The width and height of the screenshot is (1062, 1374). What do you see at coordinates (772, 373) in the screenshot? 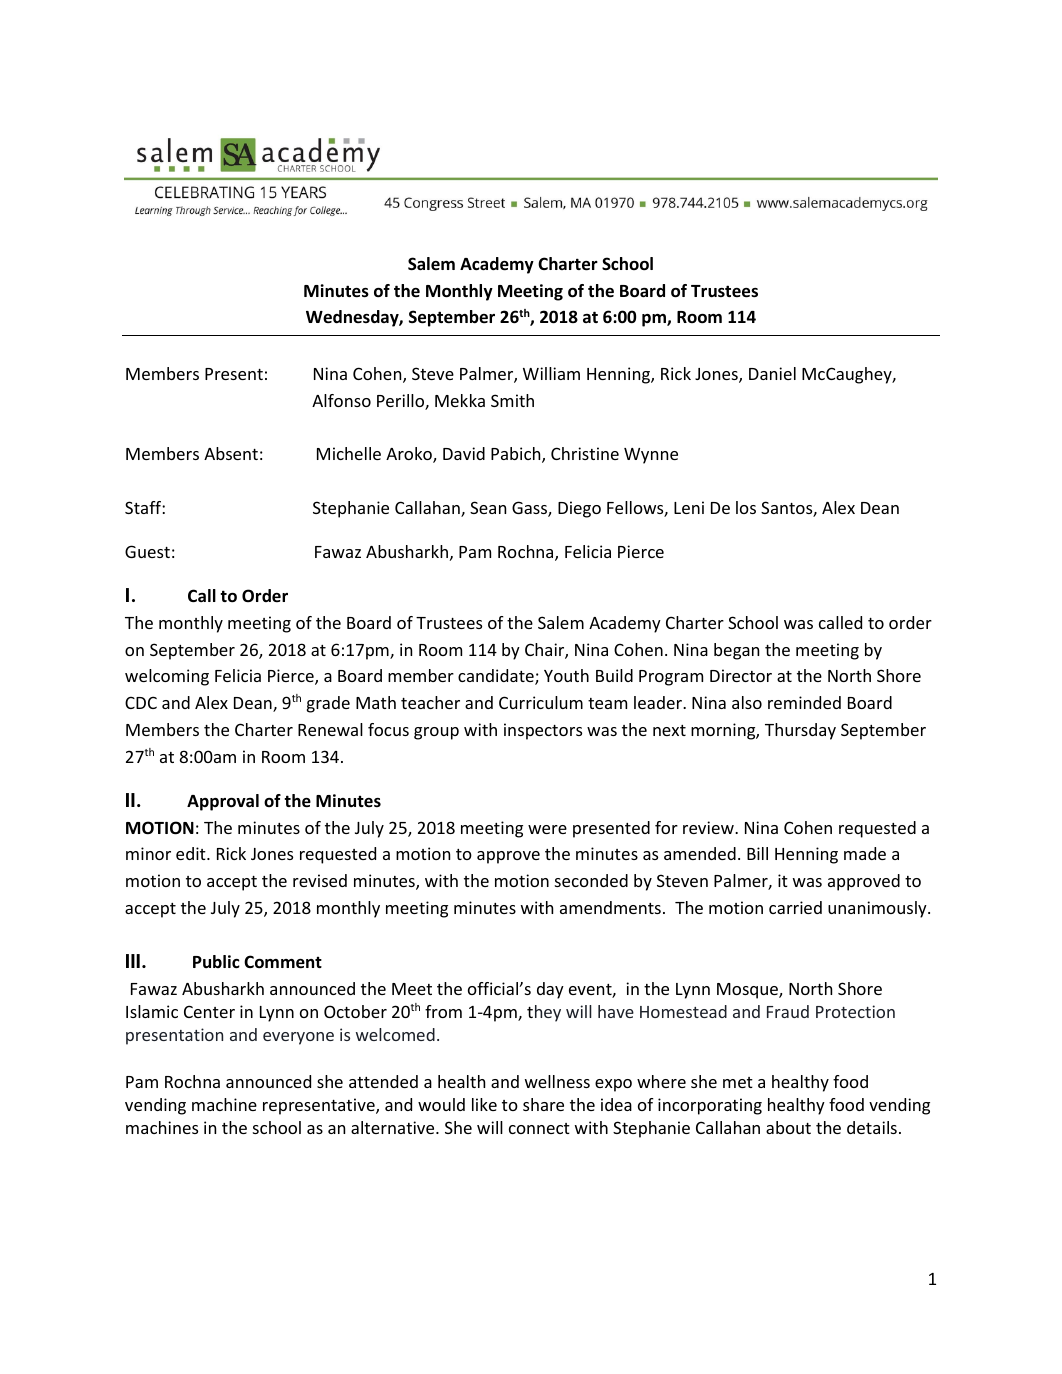
I see `Daniel` at bounding box center [772, 373].
